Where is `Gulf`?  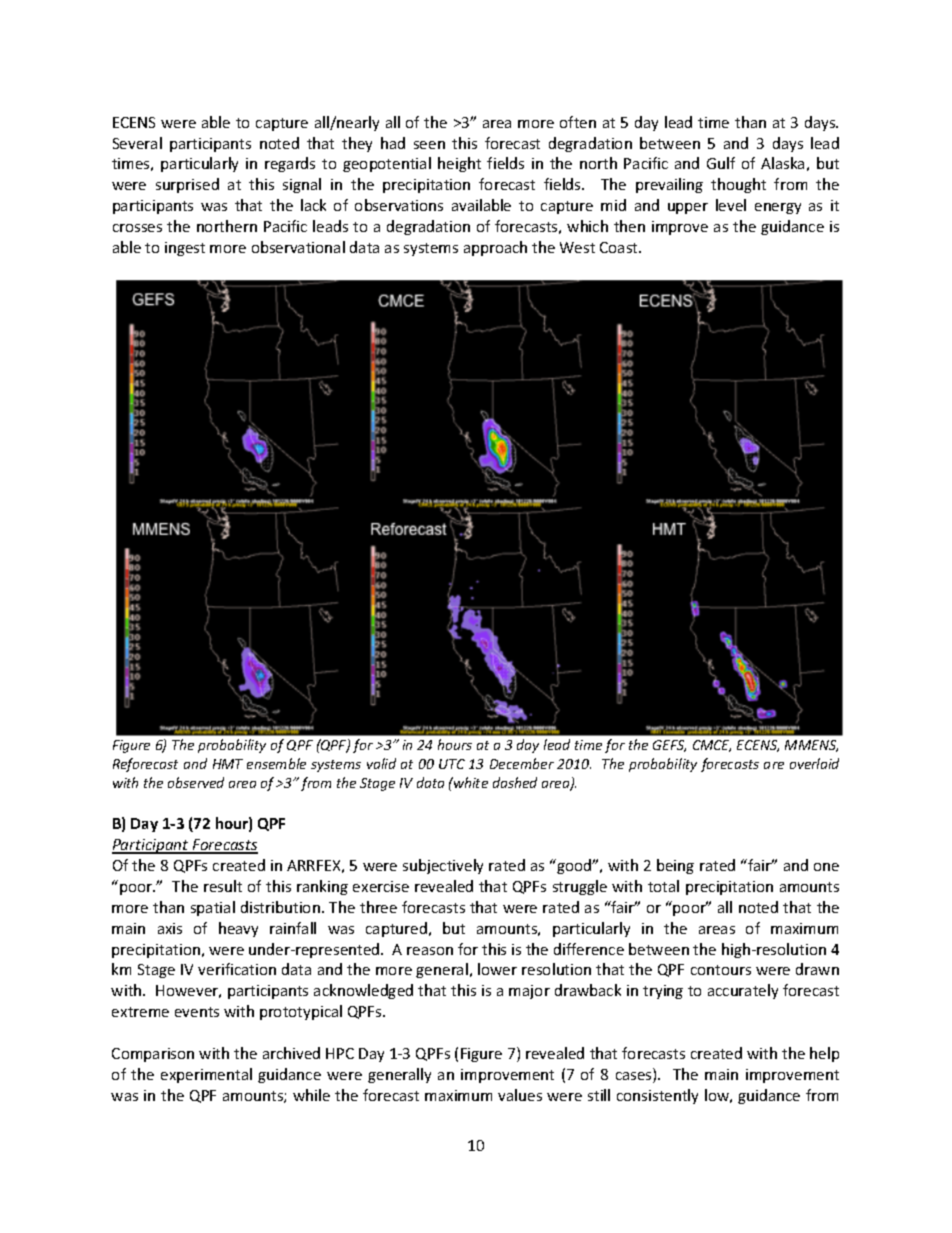 Gulf is located at coordinates (721, 163).
